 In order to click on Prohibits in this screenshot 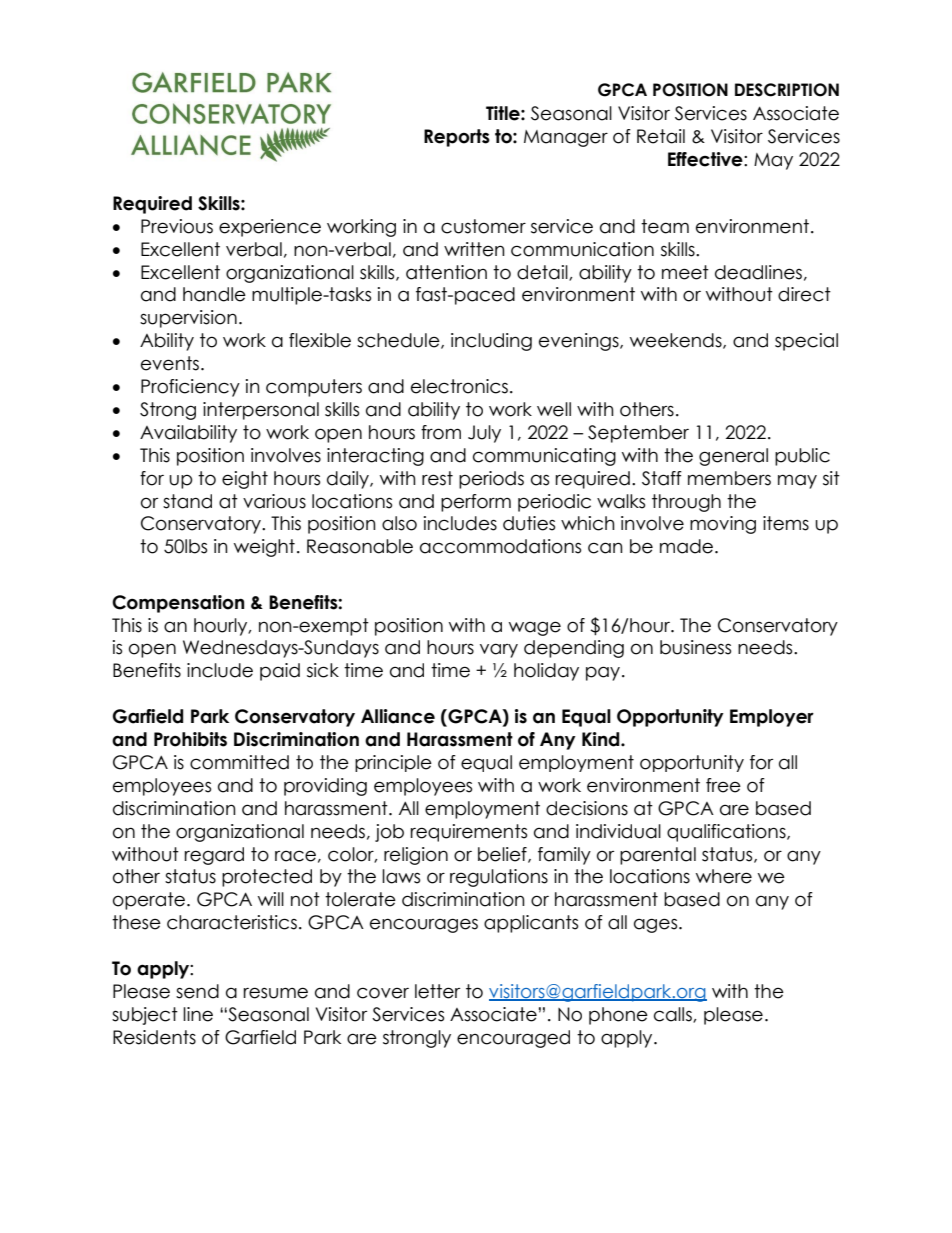, I will do `click(190, 739)`.
